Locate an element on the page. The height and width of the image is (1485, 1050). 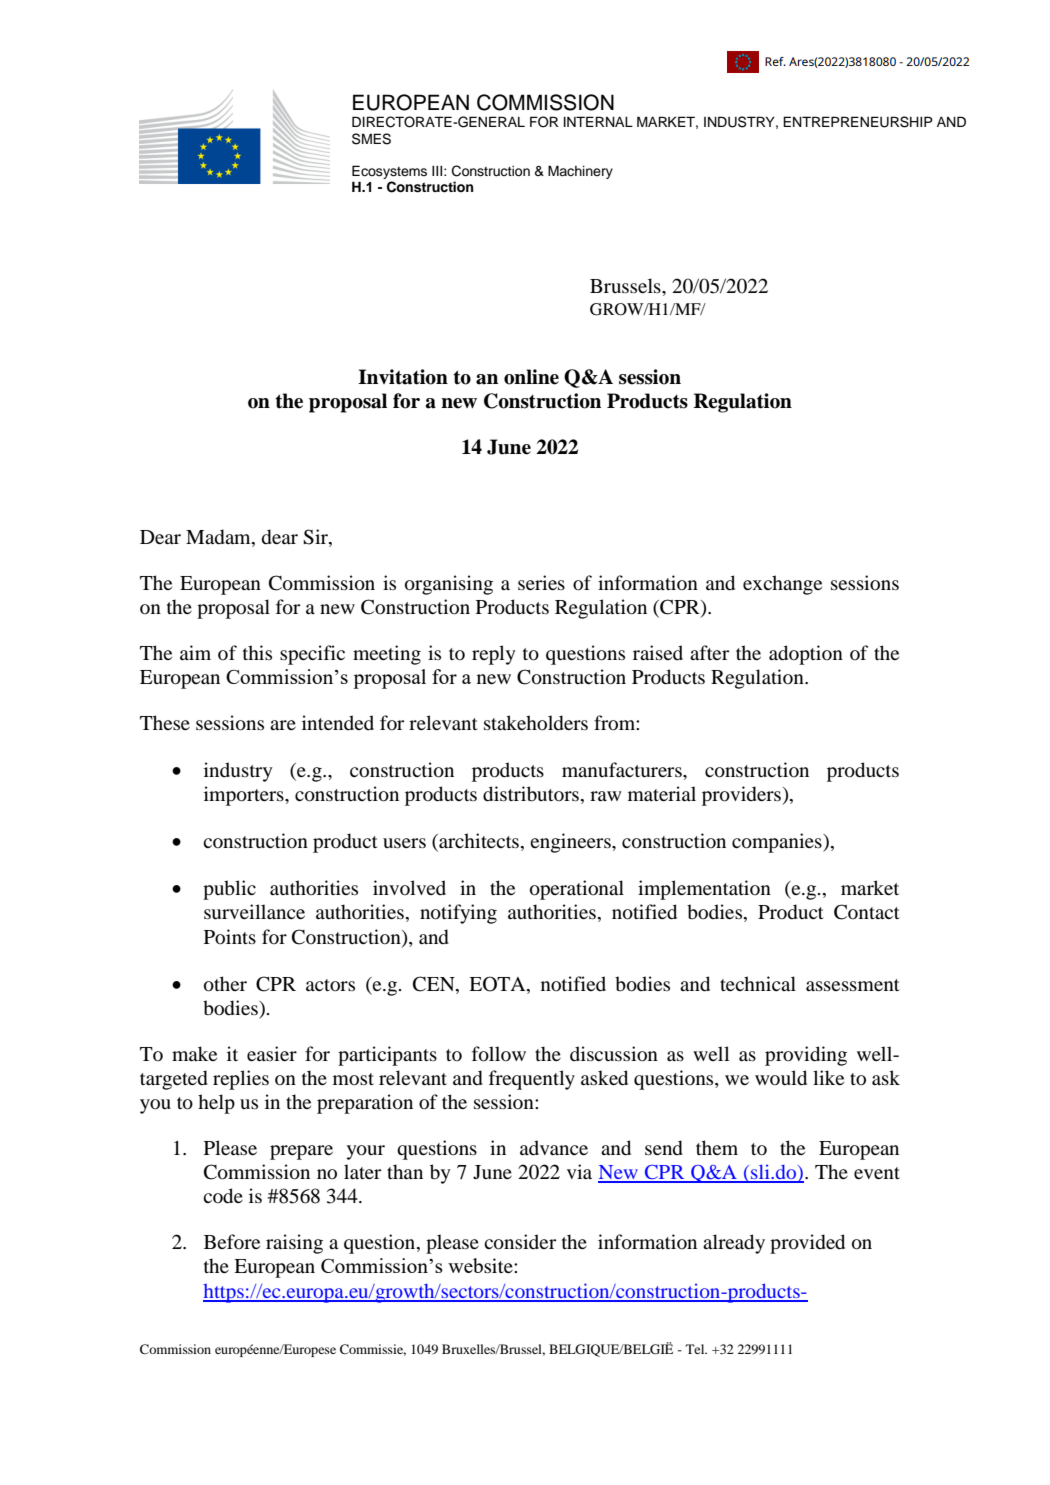
Before is located at coordinates (232, 1242).
